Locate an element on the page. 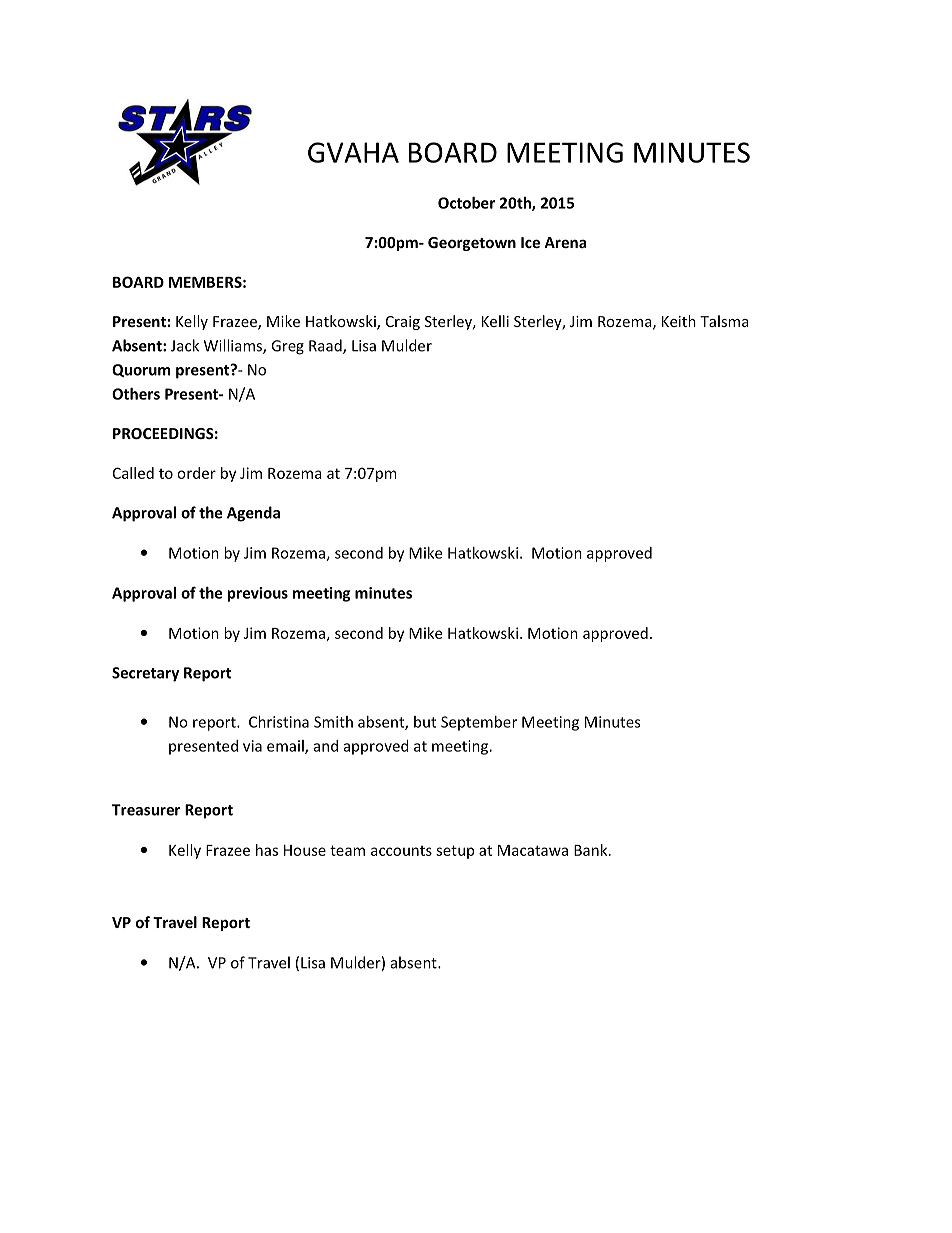 The height and width of the image is (1233, 952). Jack is located at coordinates (185, 345).
